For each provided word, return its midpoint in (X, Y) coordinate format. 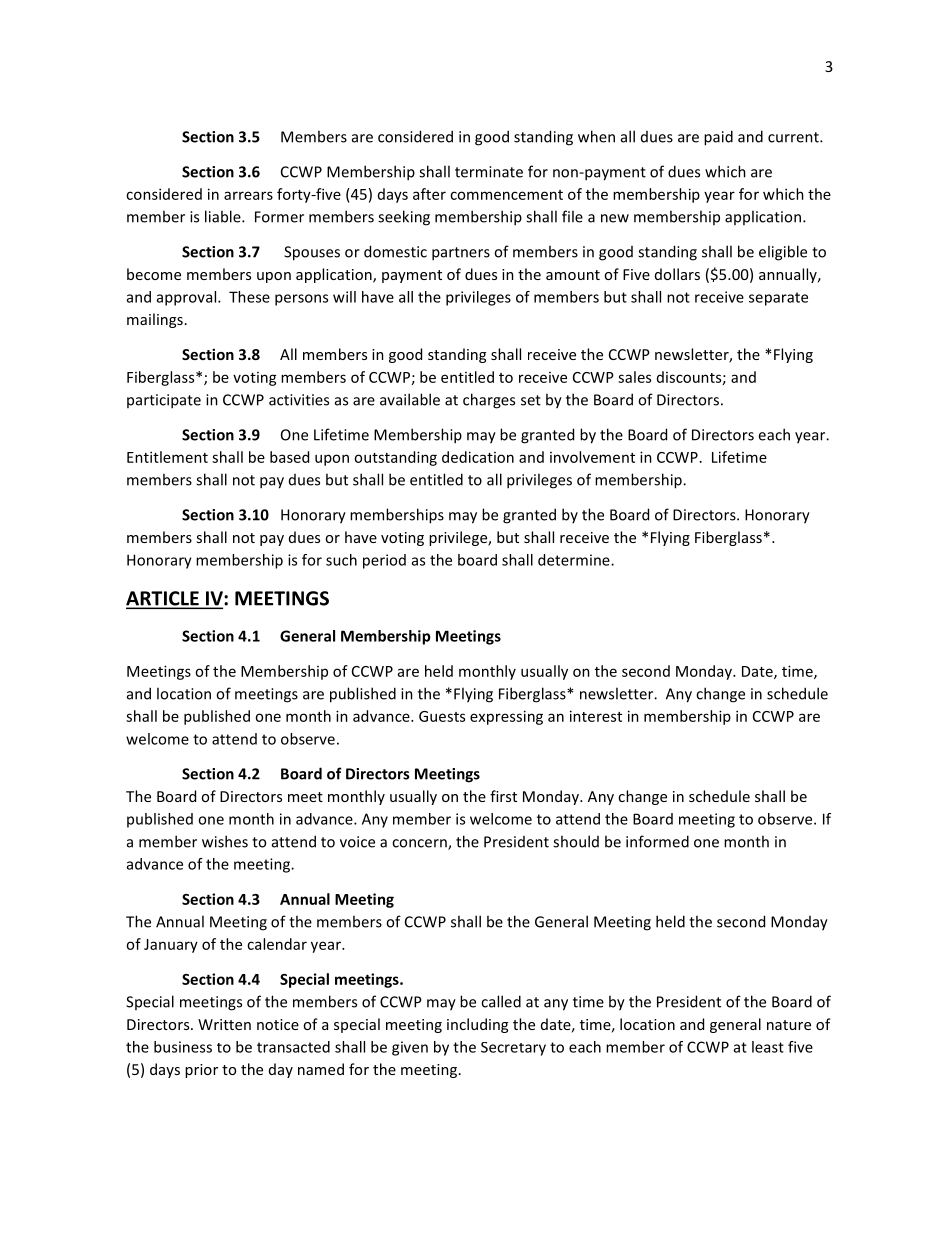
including (477, 1025)
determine (575, 560)
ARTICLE (163, 599)
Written (224, 1024)
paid (718, 138)
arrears (248, 195)
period (384, 561)
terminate (489, 172)
